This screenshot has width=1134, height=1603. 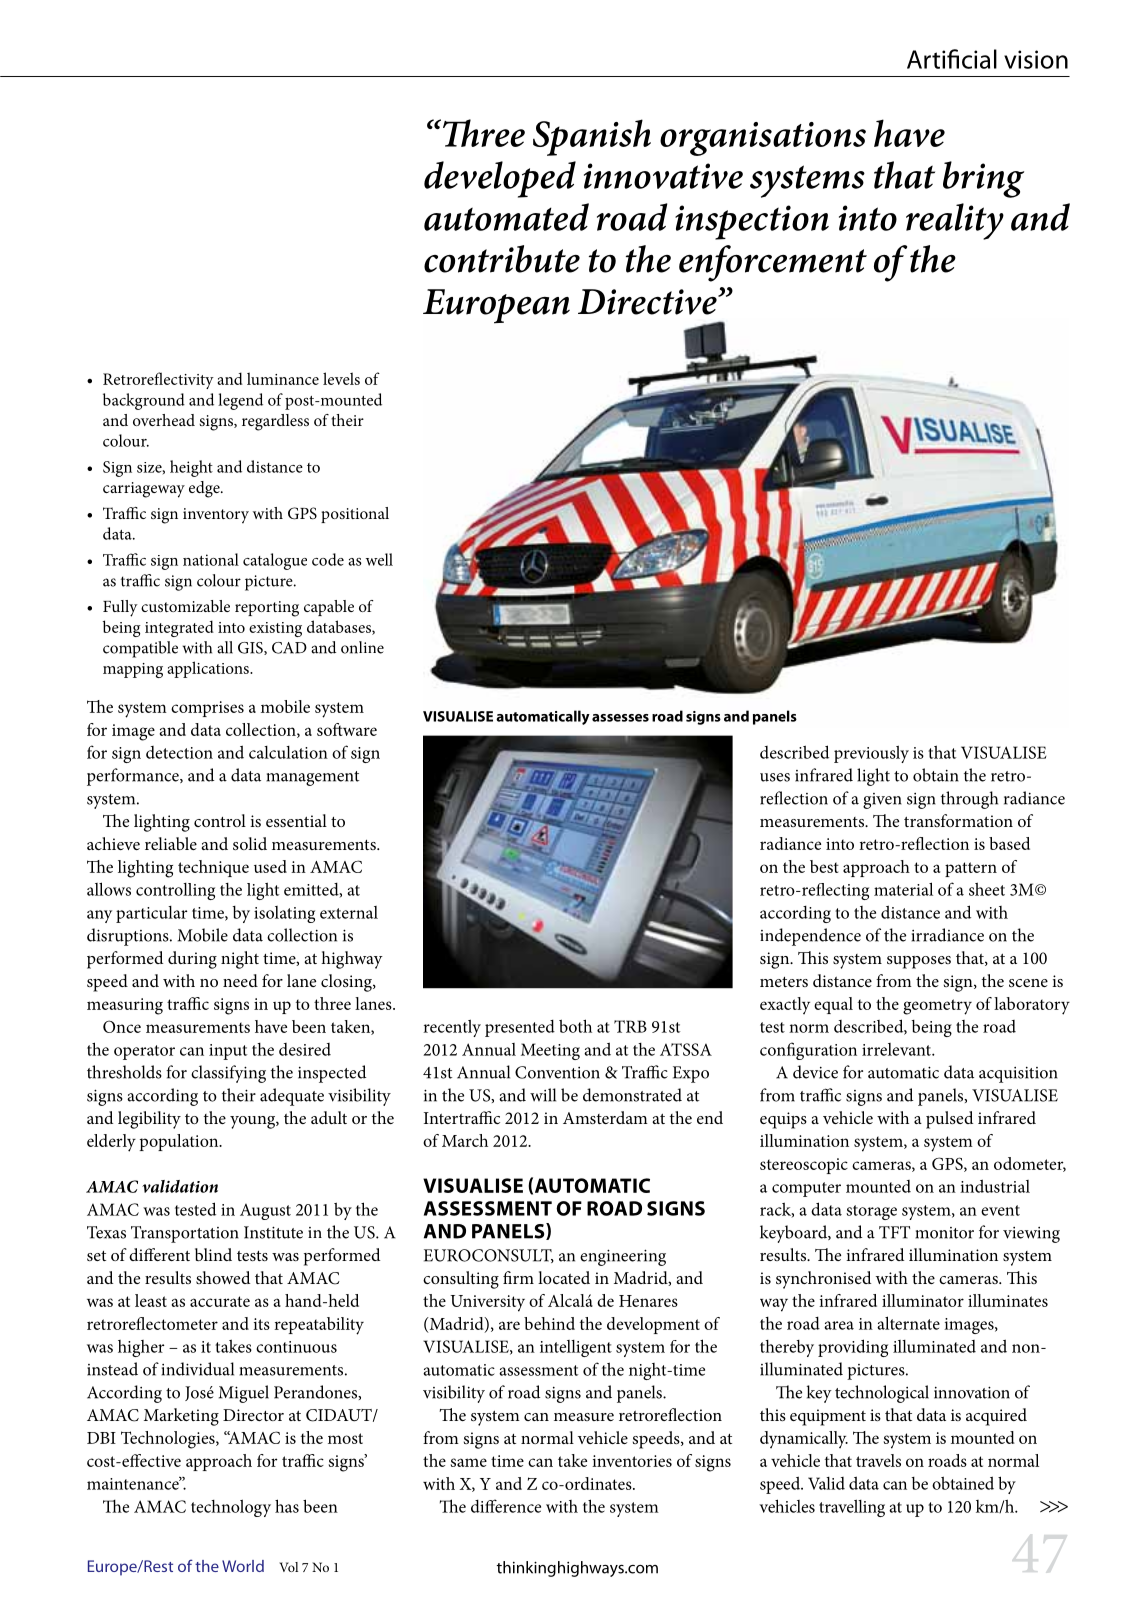 I want to click on developed, so click(x=500, y=179).
